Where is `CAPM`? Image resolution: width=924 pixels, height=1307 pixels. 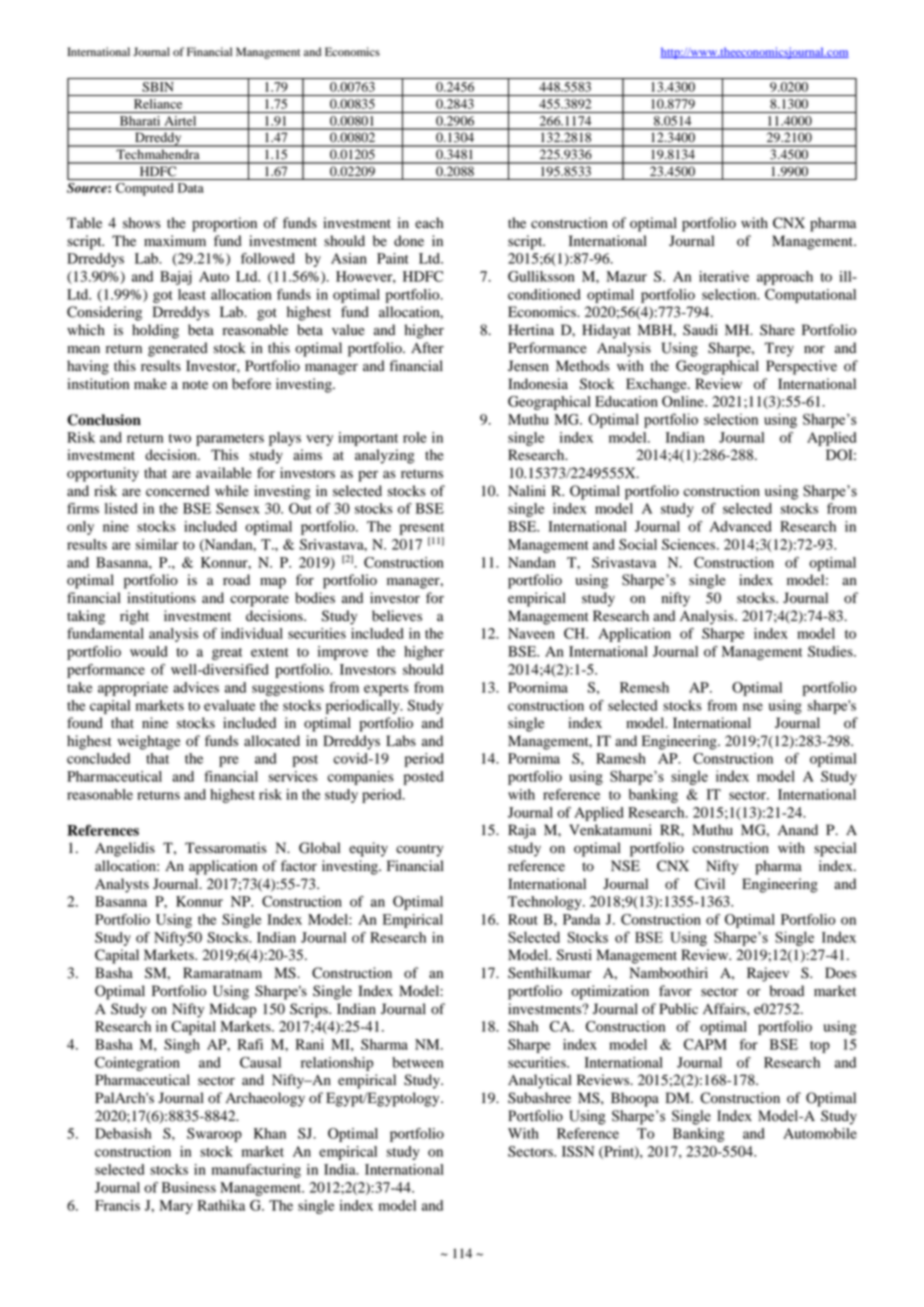 CAPM is located at coordinates (705, 1044).
